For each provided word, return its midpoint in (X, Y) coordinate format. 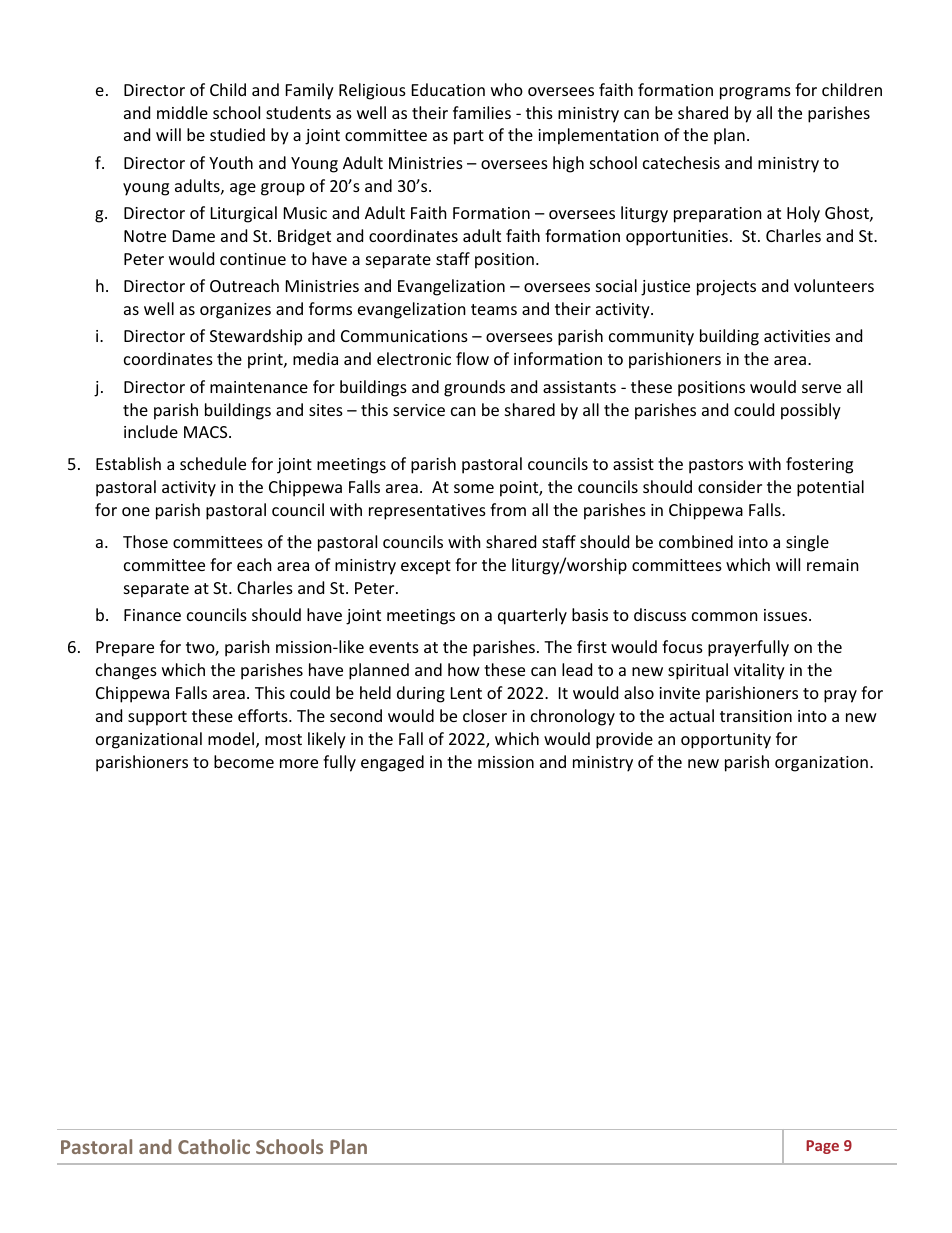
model (232, 740)
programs (755, 93)
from (508, 509)
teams (494, 309)
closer (485, 715)
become (244, 761)
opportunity (726, 741)
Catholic (214, 1146)
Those (145, 541)
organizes (235, 311)
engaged (392, 763)
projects (726, 288)
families (482, 112)
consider (730, 486)
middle (182, 112)
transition (756, 716)
